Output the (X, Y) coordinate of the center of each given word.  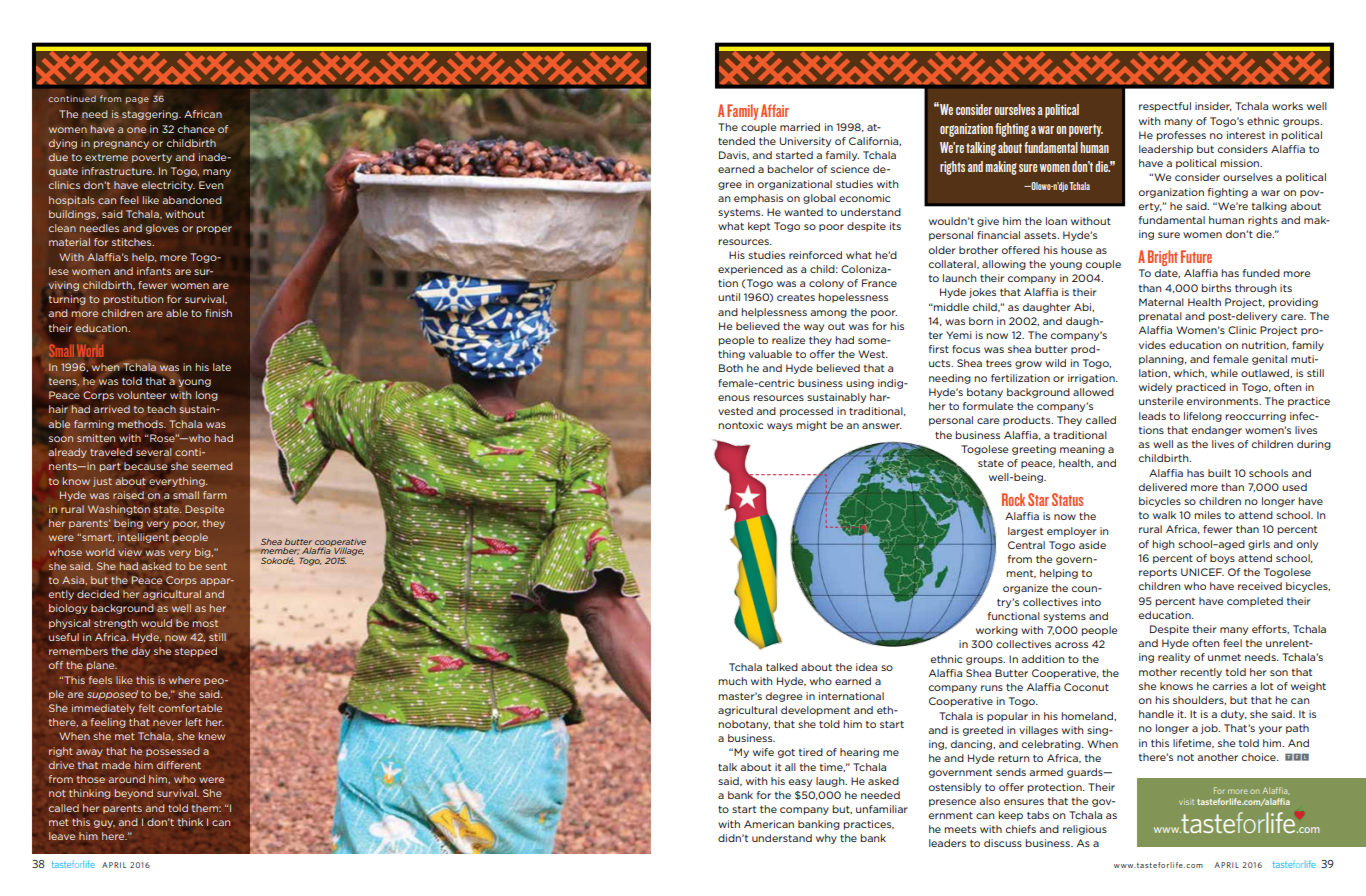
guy (104, 824)
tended (736, 141)
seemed (212, 466)
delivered (1163, 487)
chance (196, 129)
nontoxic (740, 425)
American (769, 824)
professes (1181, 136)
